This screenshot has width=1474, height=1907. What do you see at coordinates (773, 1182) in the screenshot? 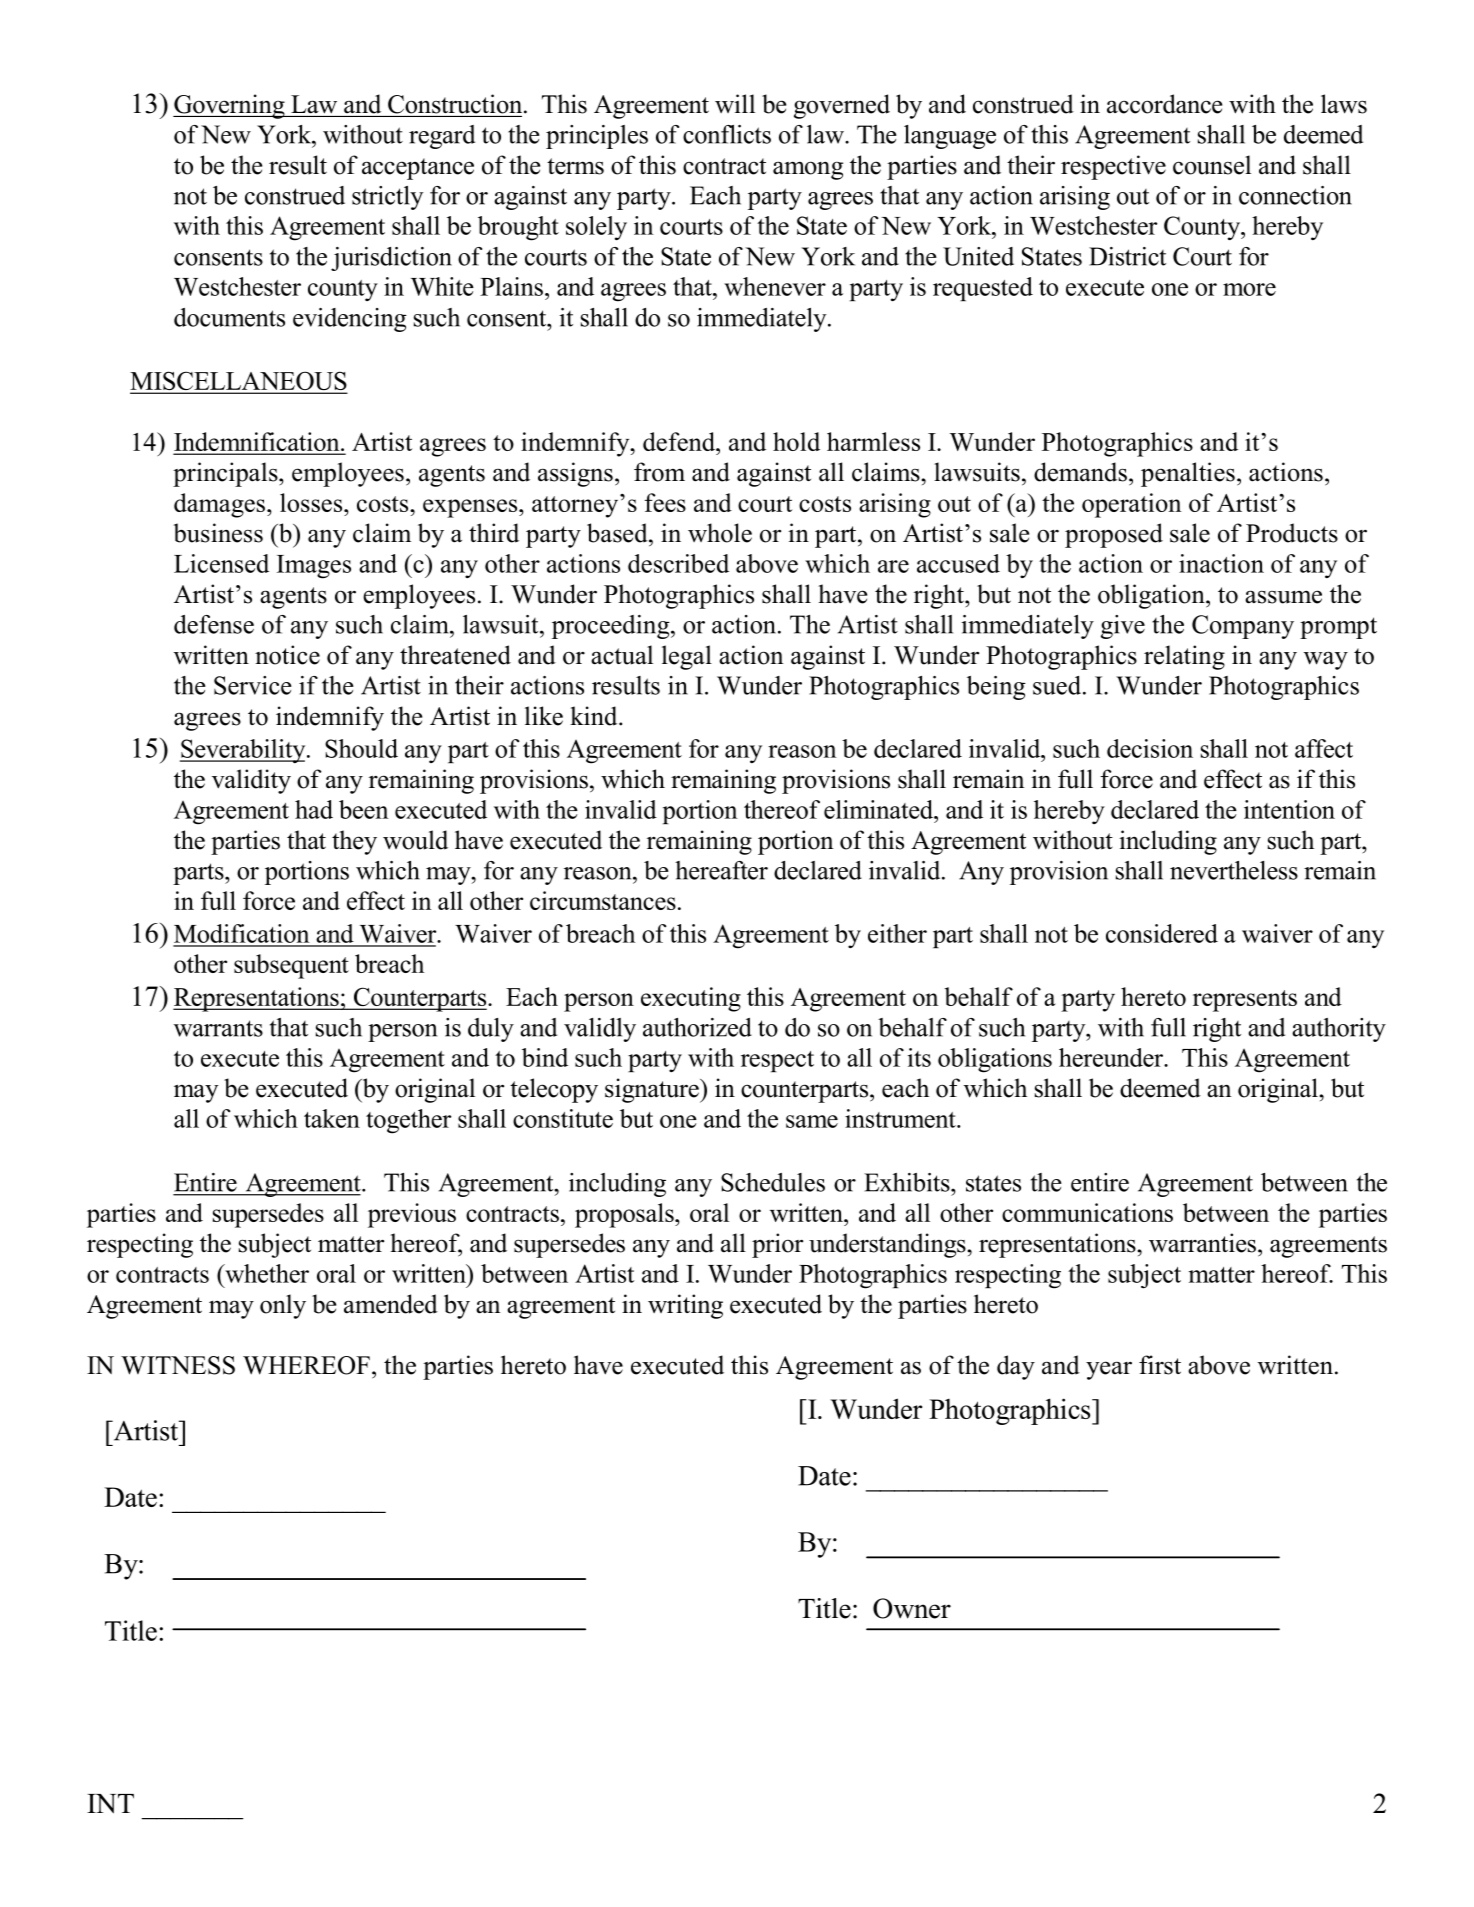
I see `Schedules` at bounding box center [773, 1182].
